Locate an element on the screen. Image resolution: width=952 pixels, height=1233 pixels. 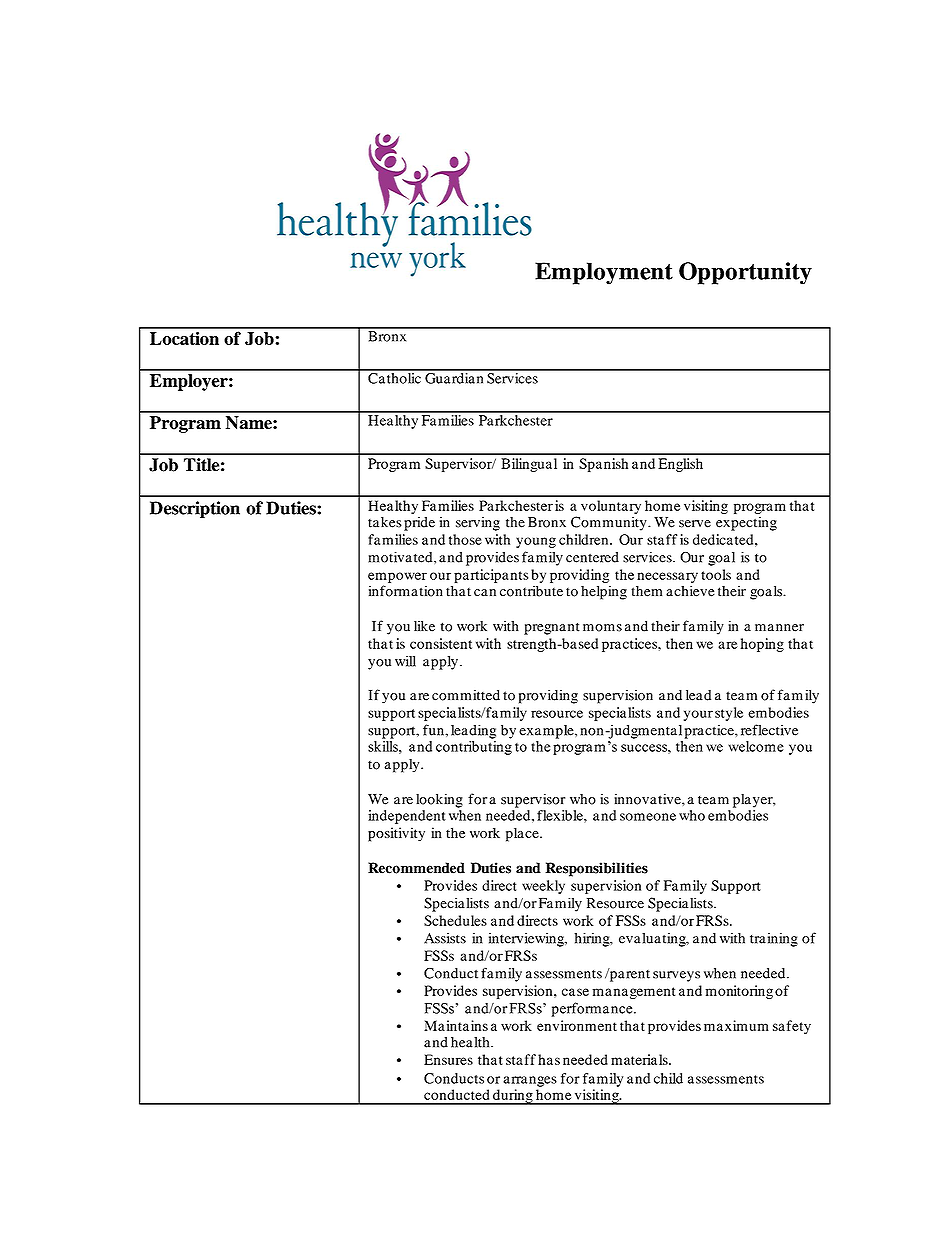
Description is located at coordinates (195, 509).
